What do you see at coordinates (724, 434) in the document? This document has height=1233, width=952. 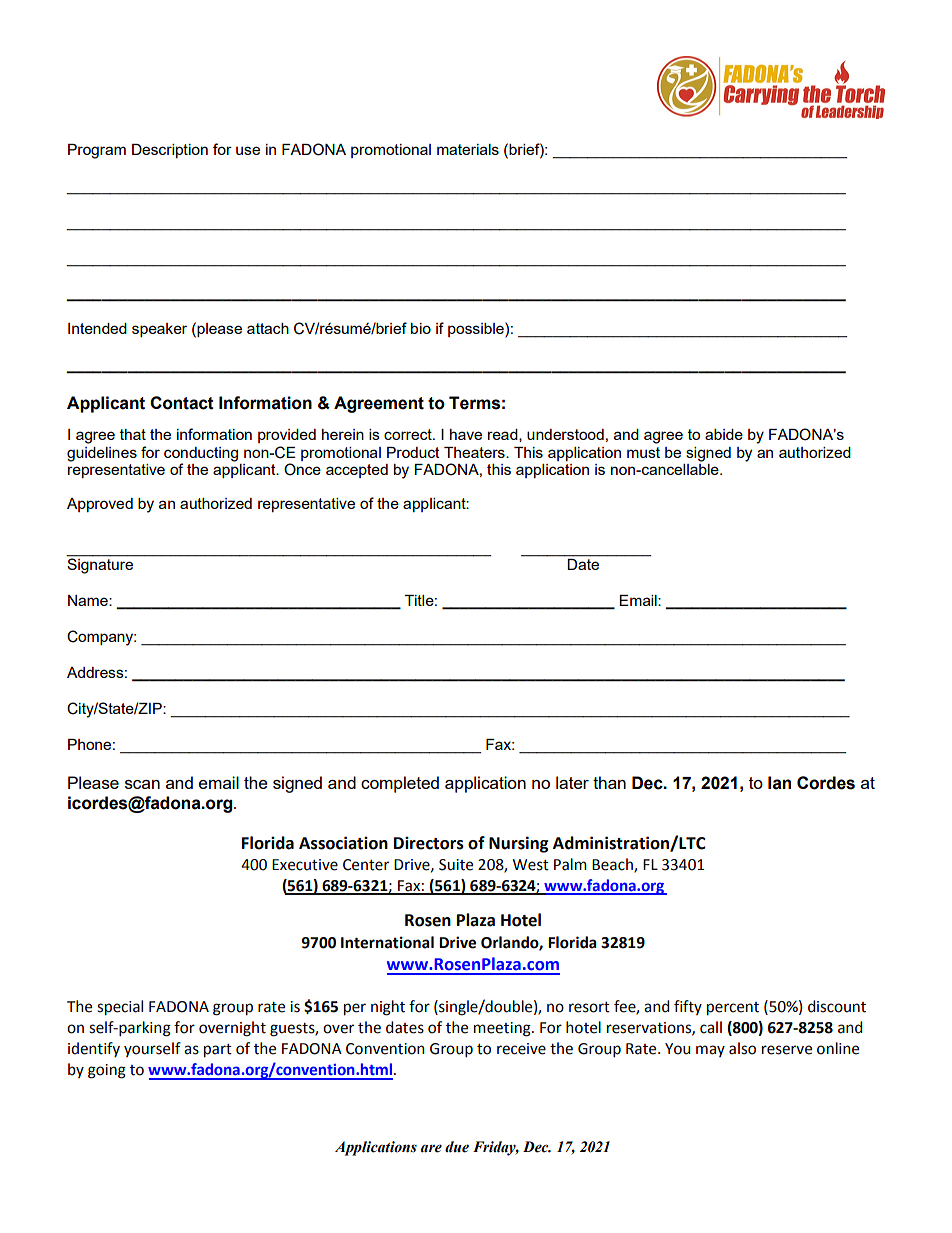 I see `abide` at bounding box center [724, 434].
